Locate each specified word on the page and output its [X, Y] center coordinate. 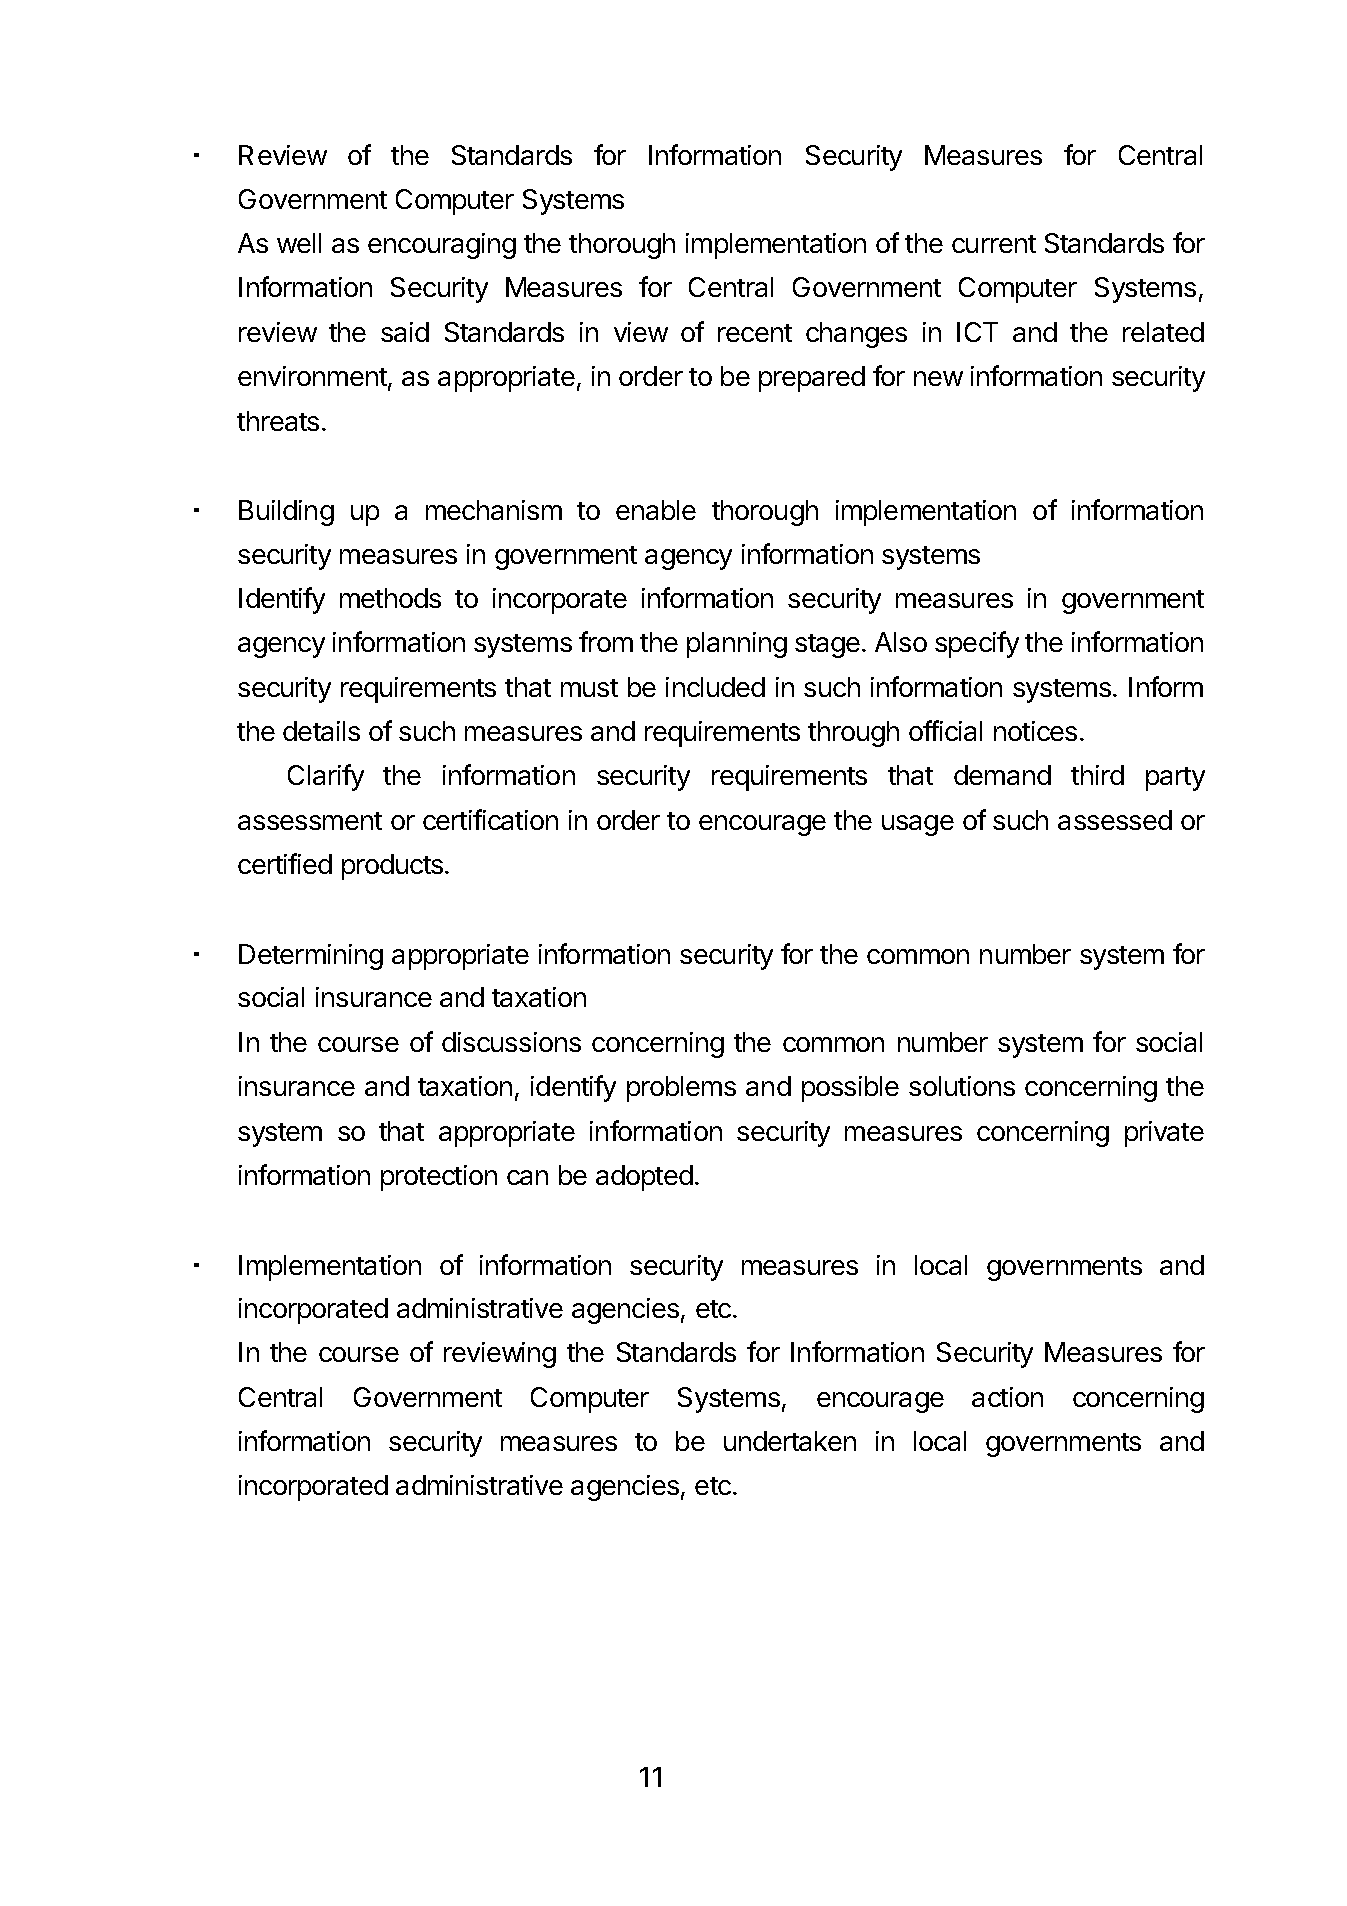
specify [977, 644]
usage [918, 825]
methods [390, 598]
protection [439, 1178]
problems [681, 1089]
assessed [1115, 820]
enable [656, 510]
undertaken [790, 1441]
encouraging [442, 246]
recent [755, 333]
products [392, 867]
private [1164, 1134]
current [994, 244]
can [527, 1177]
